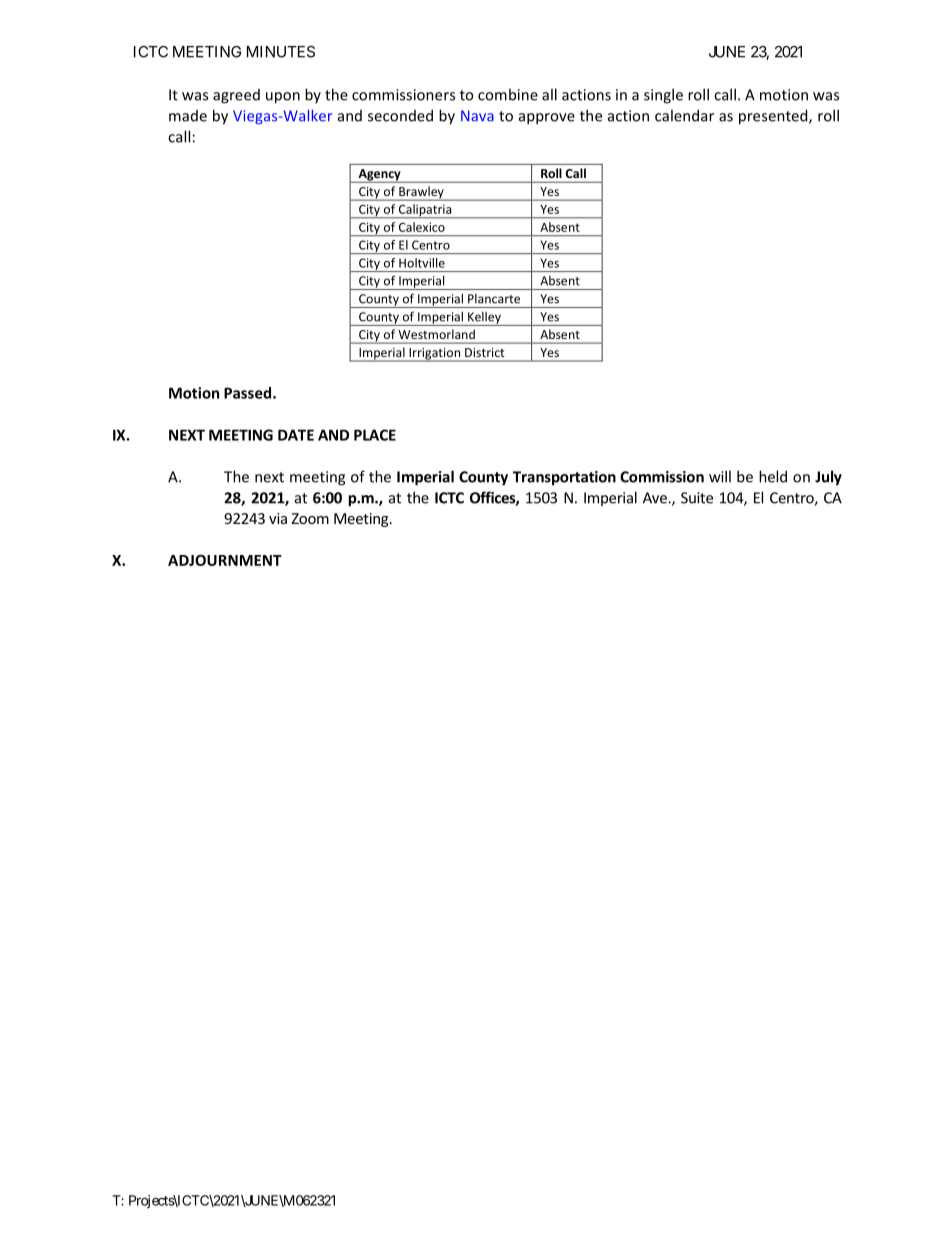  I want to click on single, so click(663, 96).
